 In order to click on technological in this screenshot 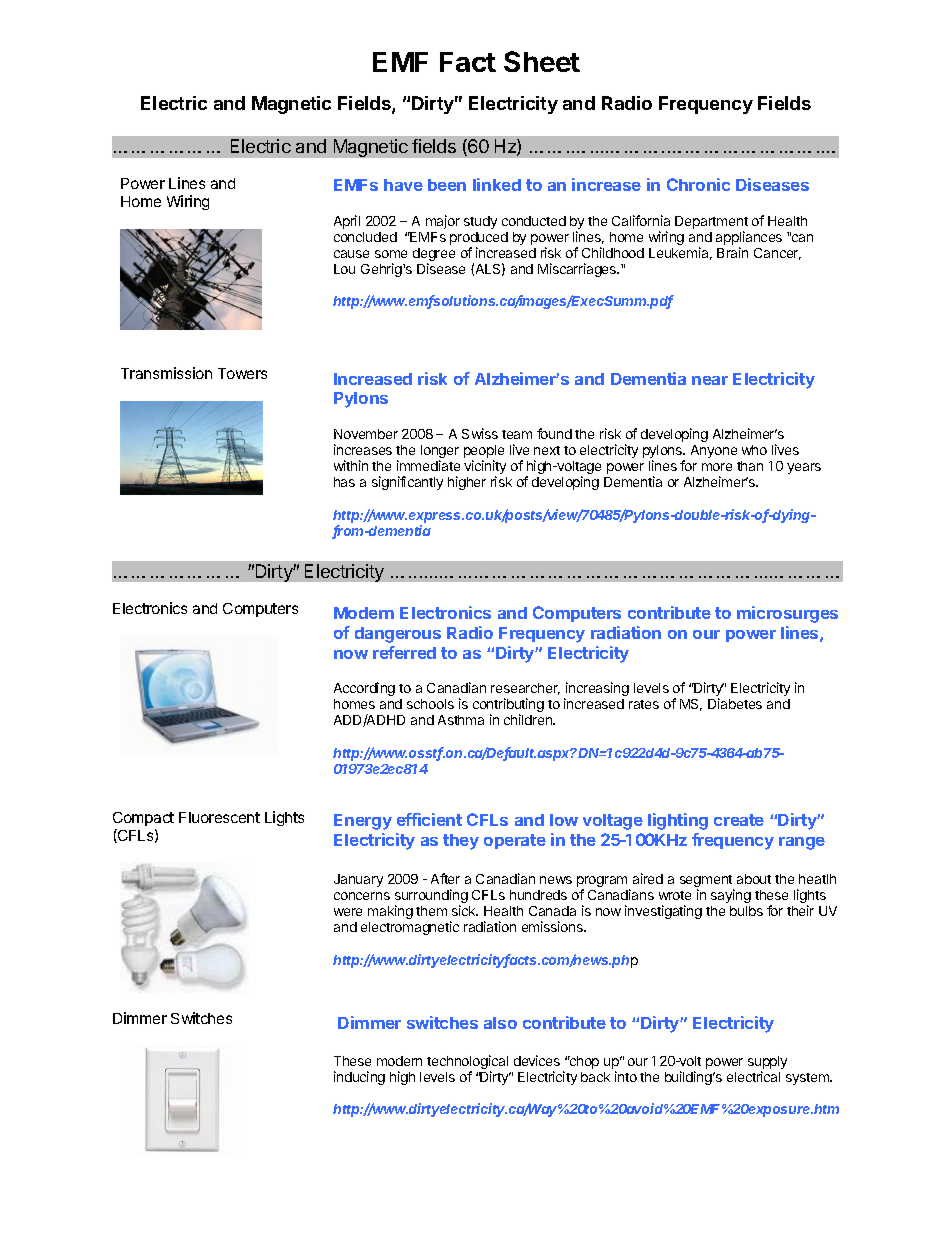, I will do `click(467, 1063)`.
